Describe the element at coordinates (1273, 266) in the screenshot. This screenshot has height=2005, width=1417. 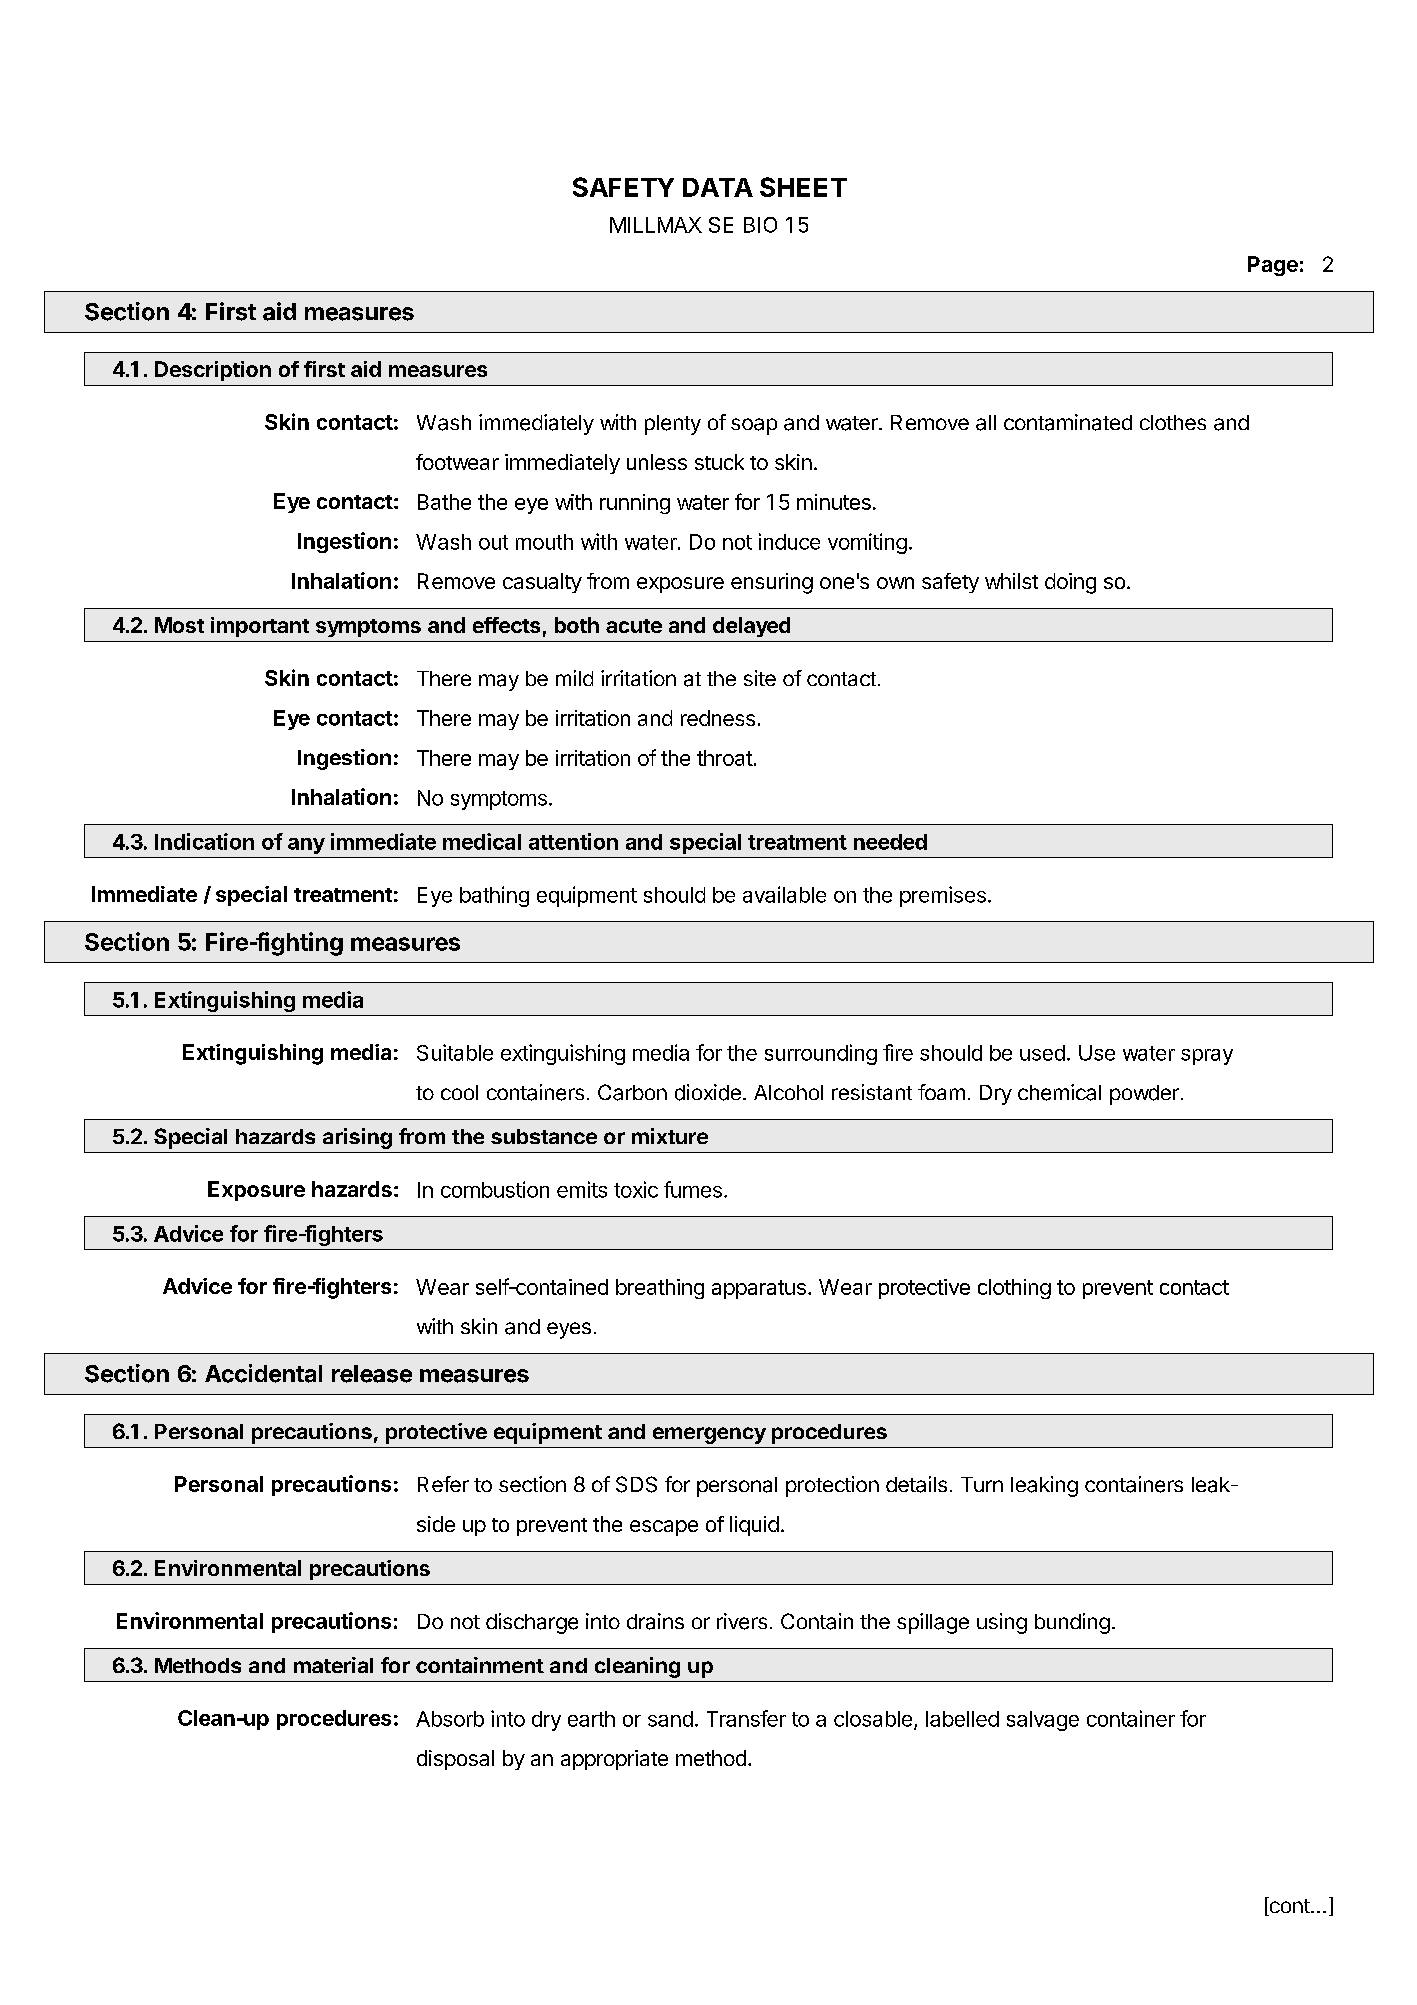
I see `Page` at that location.
